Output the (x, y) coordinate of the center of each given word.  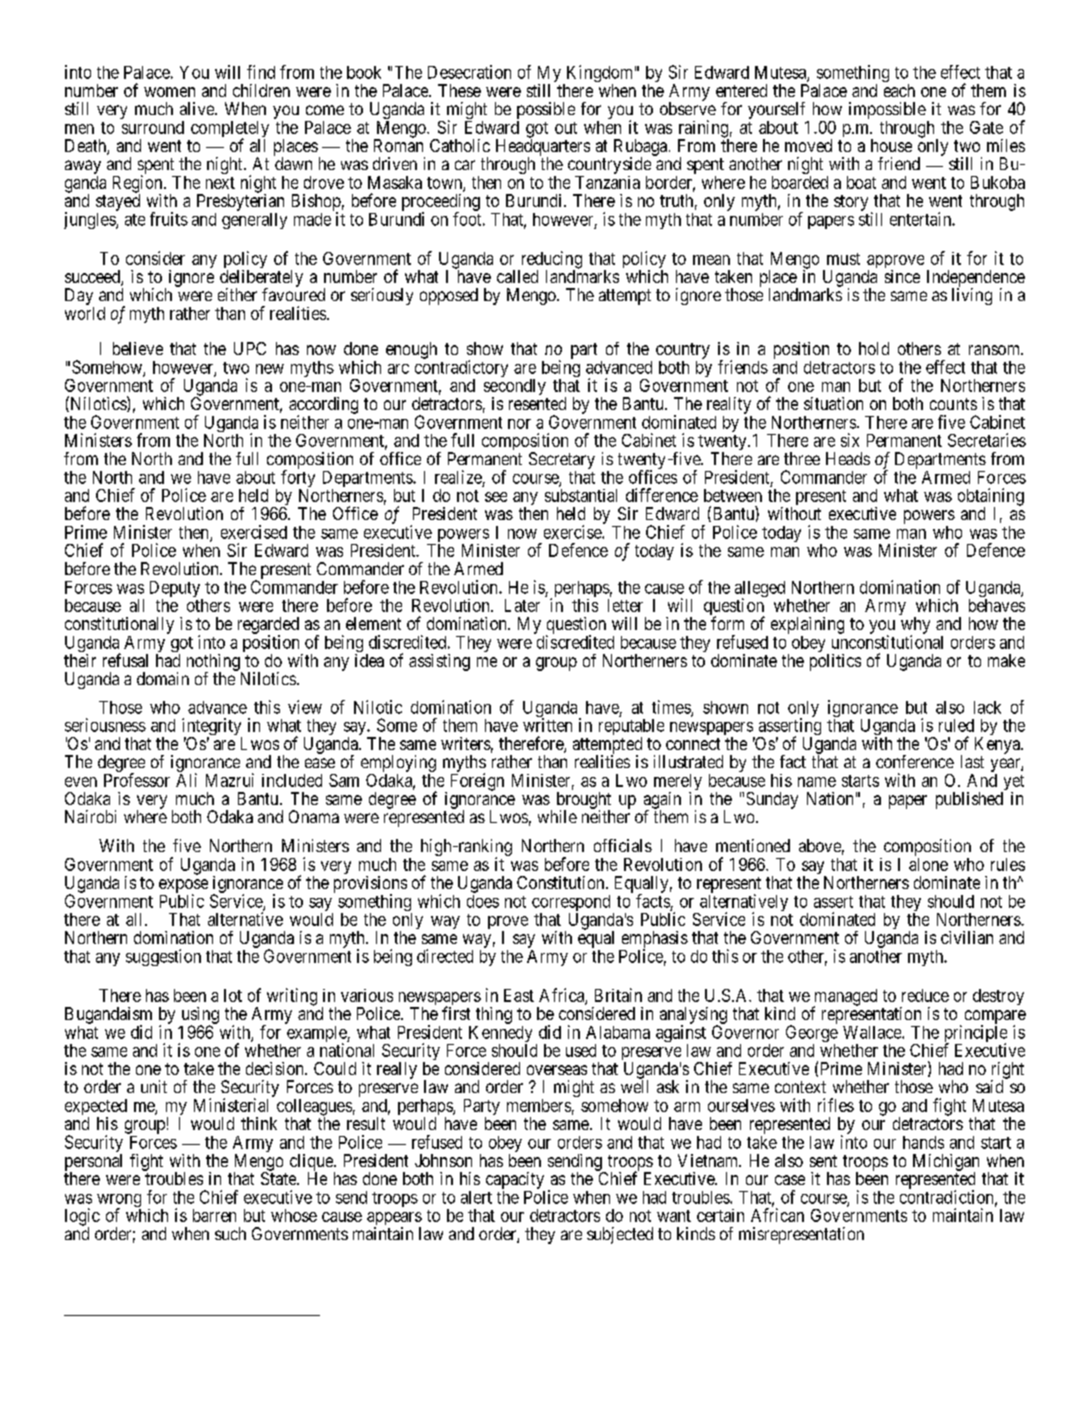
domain (163, 678)
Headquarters (543, 147)
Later (522, 605)
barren (214, 1215)
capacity (515, 1180)
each (899, 90)
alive (198, 108)
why (915, 626)
